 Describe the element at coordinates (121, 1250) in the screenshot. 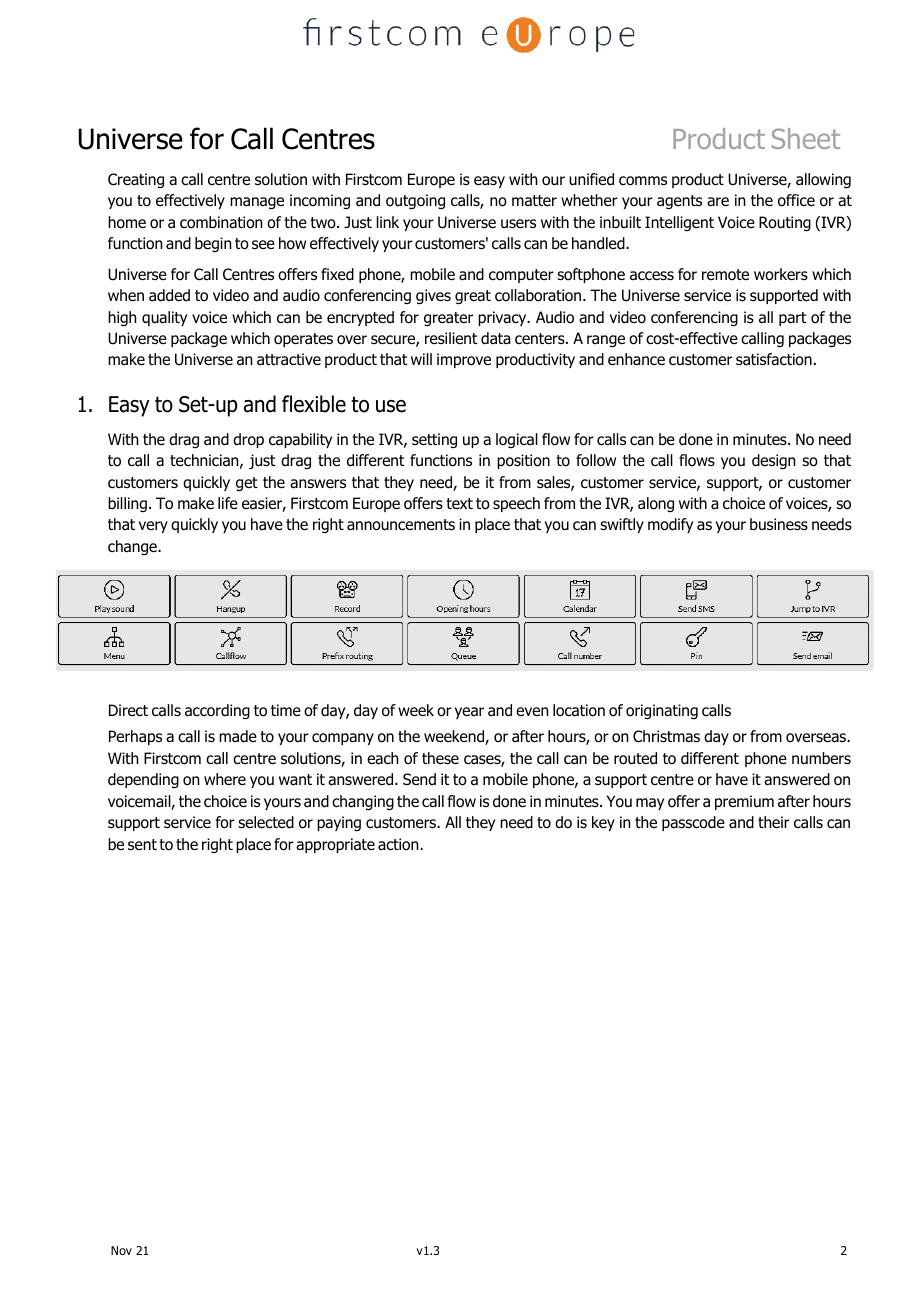

I see `Nov` at that location.
